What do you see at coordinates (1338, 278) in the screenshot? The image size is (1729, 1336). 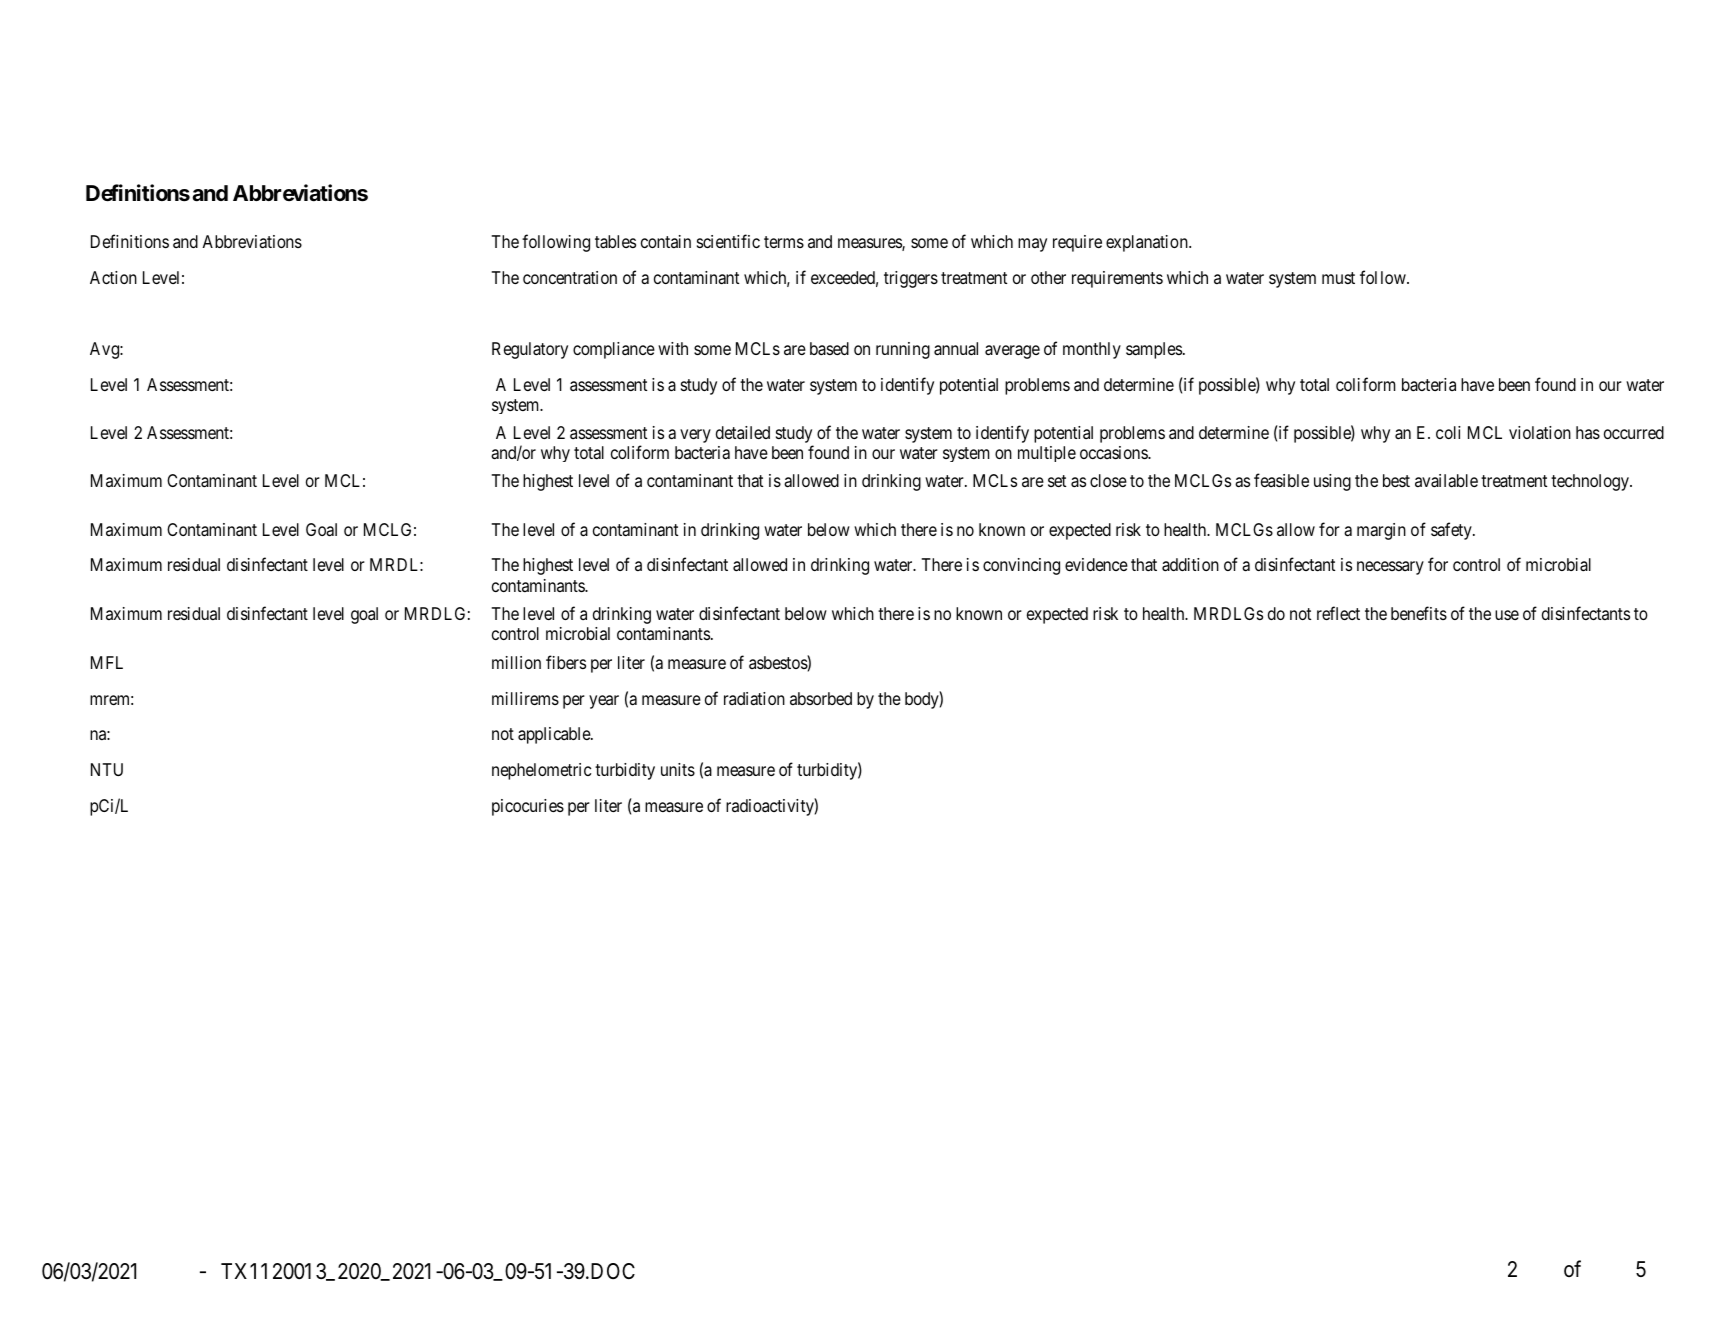 I see `must` at bounding box center [1338, 278].
